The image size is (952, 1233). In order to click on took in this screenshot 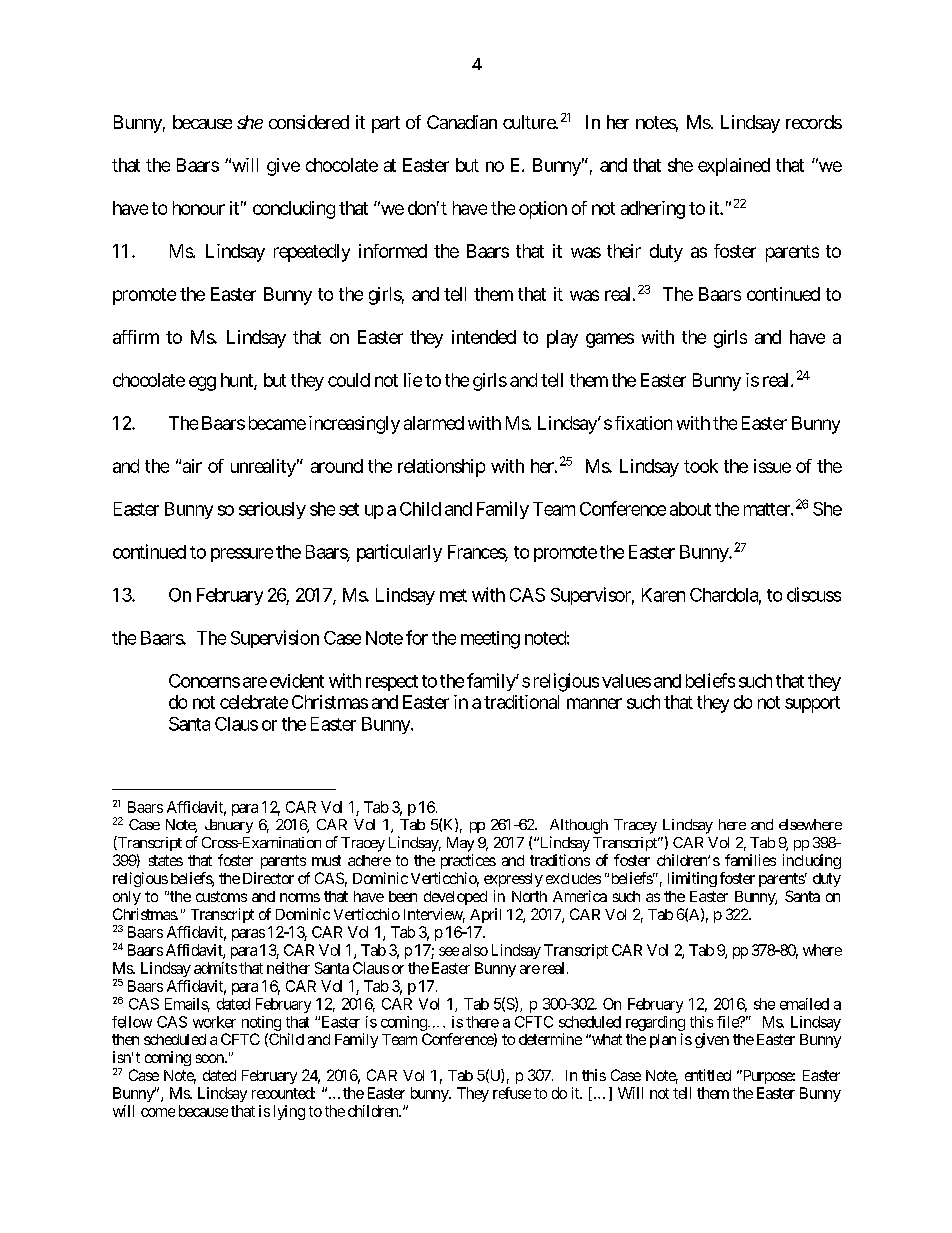, I will do `click(701, 466)`.
